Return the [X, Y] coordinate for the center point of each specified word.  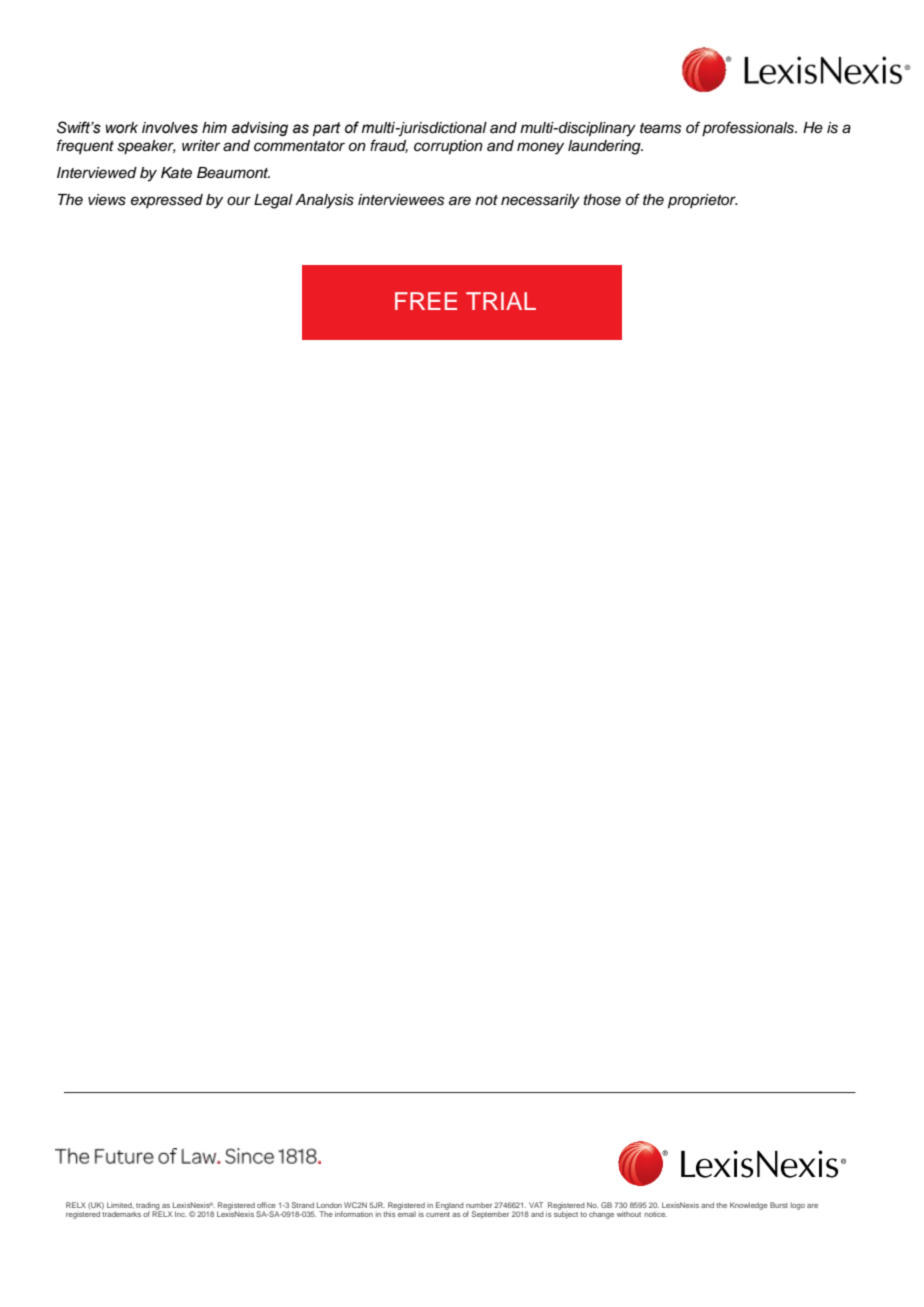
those [602, 200]
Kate [176, 173]
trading [147, 1207]
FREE [426, 301]
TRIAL [501, 301]
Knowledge [749, 1206]
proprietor [703, 201]
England [450, 1206]
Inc [181, 1214]
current [438, 1214]
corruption [448, 147]
